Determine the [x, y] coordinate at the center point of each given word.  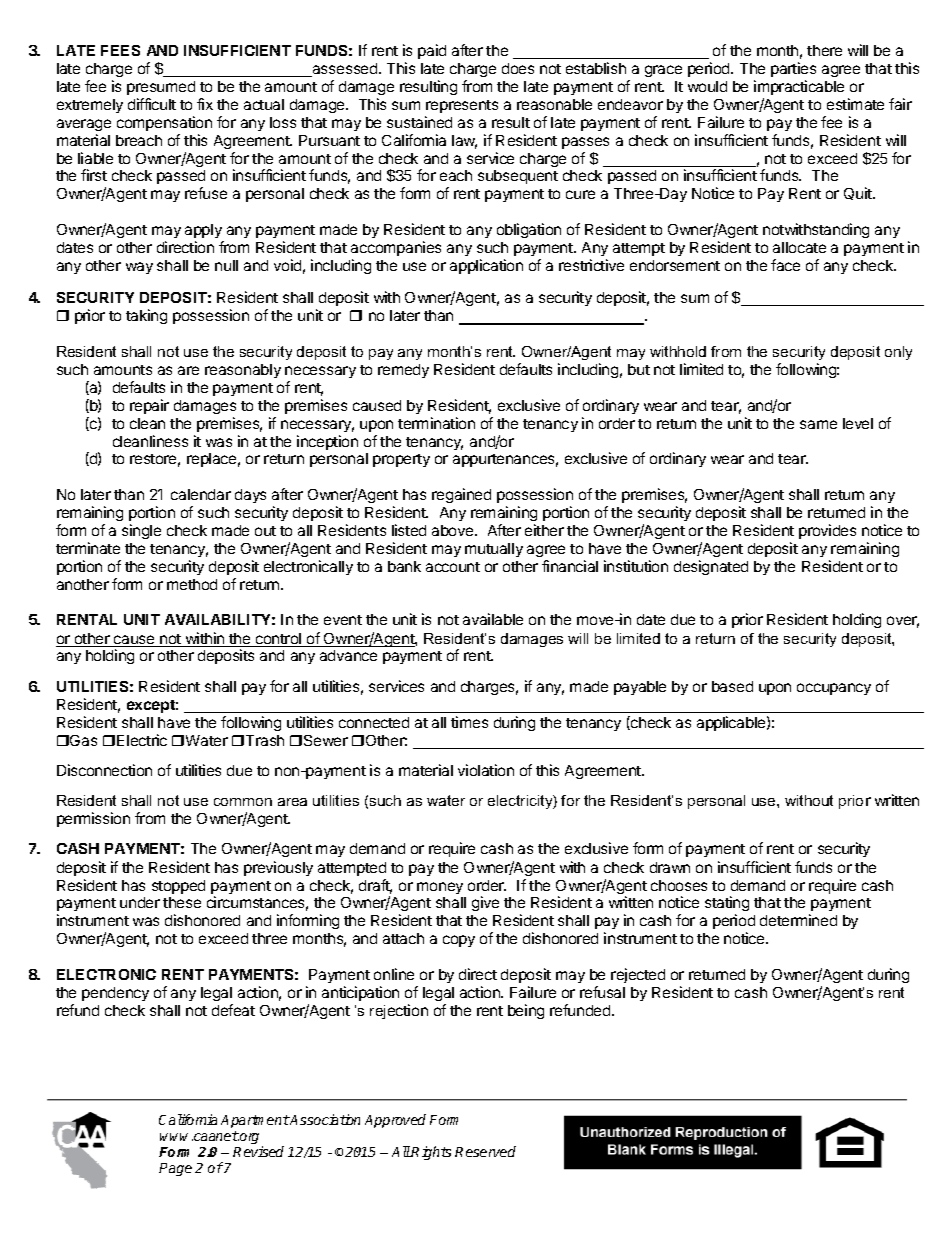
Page [175, 1169]
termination [436, 423]
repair [149, 406]
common [243, 802]
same [818, 424]
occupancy [834, 689]
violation [486, 770]
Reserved [485, 1151]
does [518, 68]
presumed [161, 88]
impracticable [799, 87]
